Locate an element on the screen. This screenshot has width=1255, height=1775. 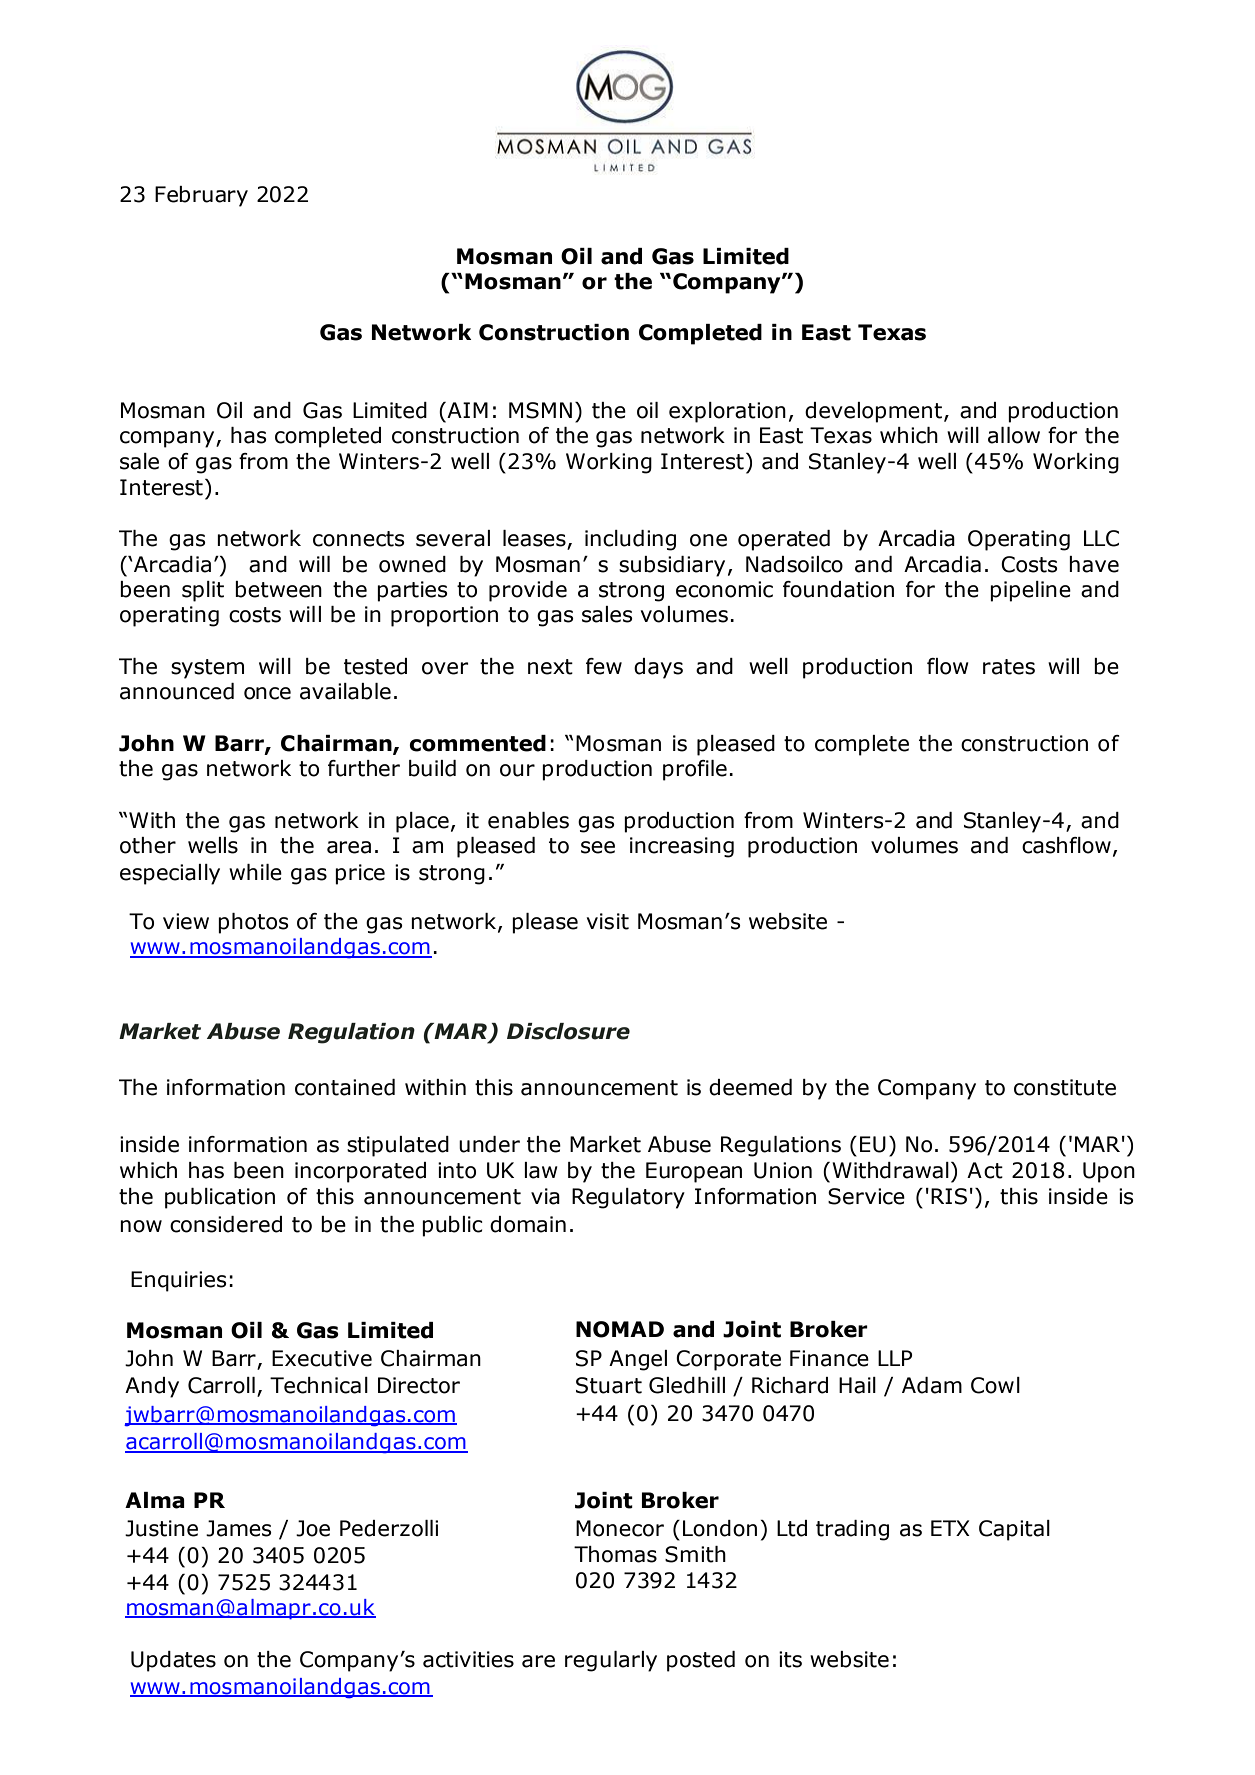
pipeline is located at coordinates (1030, 591).
